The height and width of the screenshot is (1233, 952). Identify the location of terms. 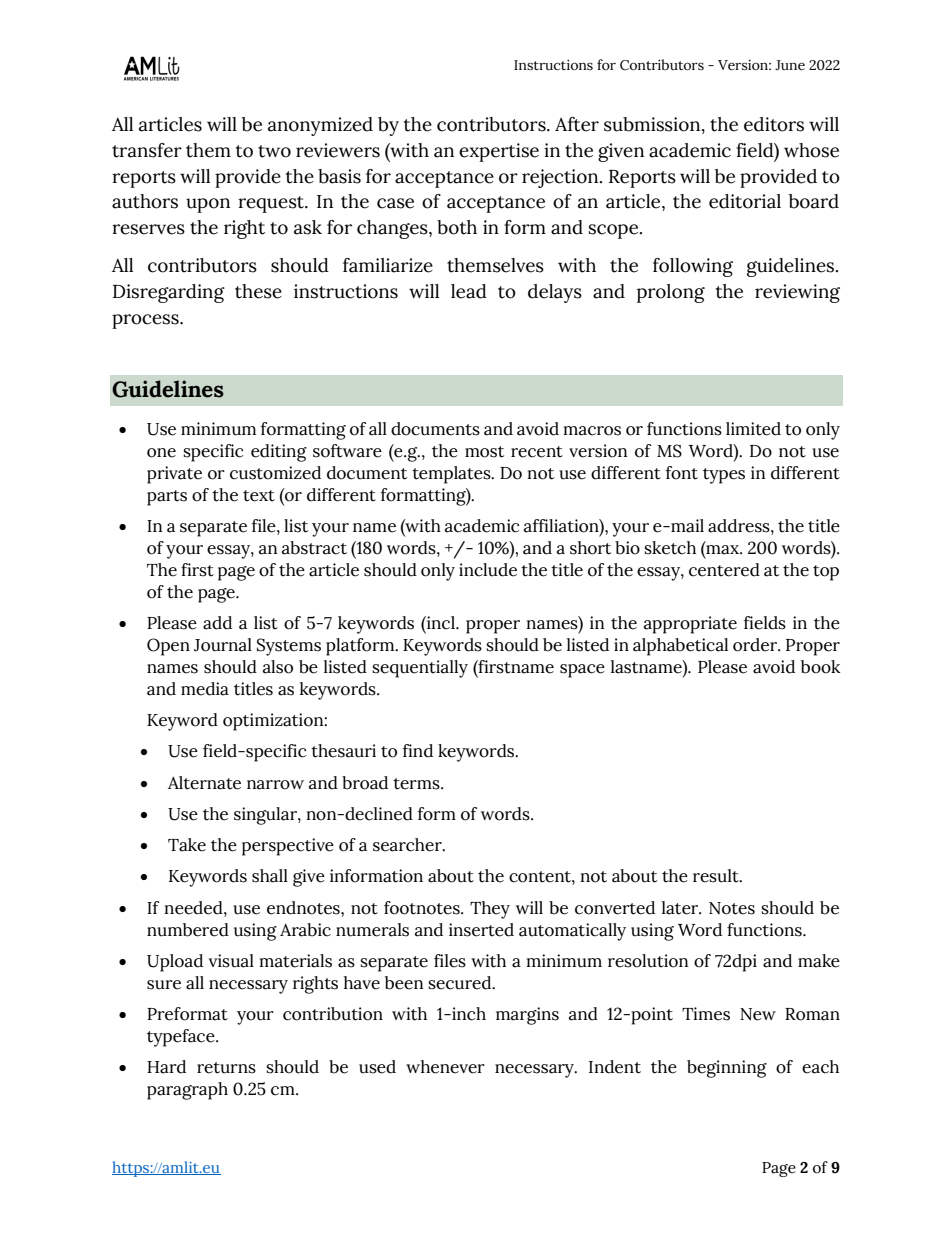
(417, 784).
